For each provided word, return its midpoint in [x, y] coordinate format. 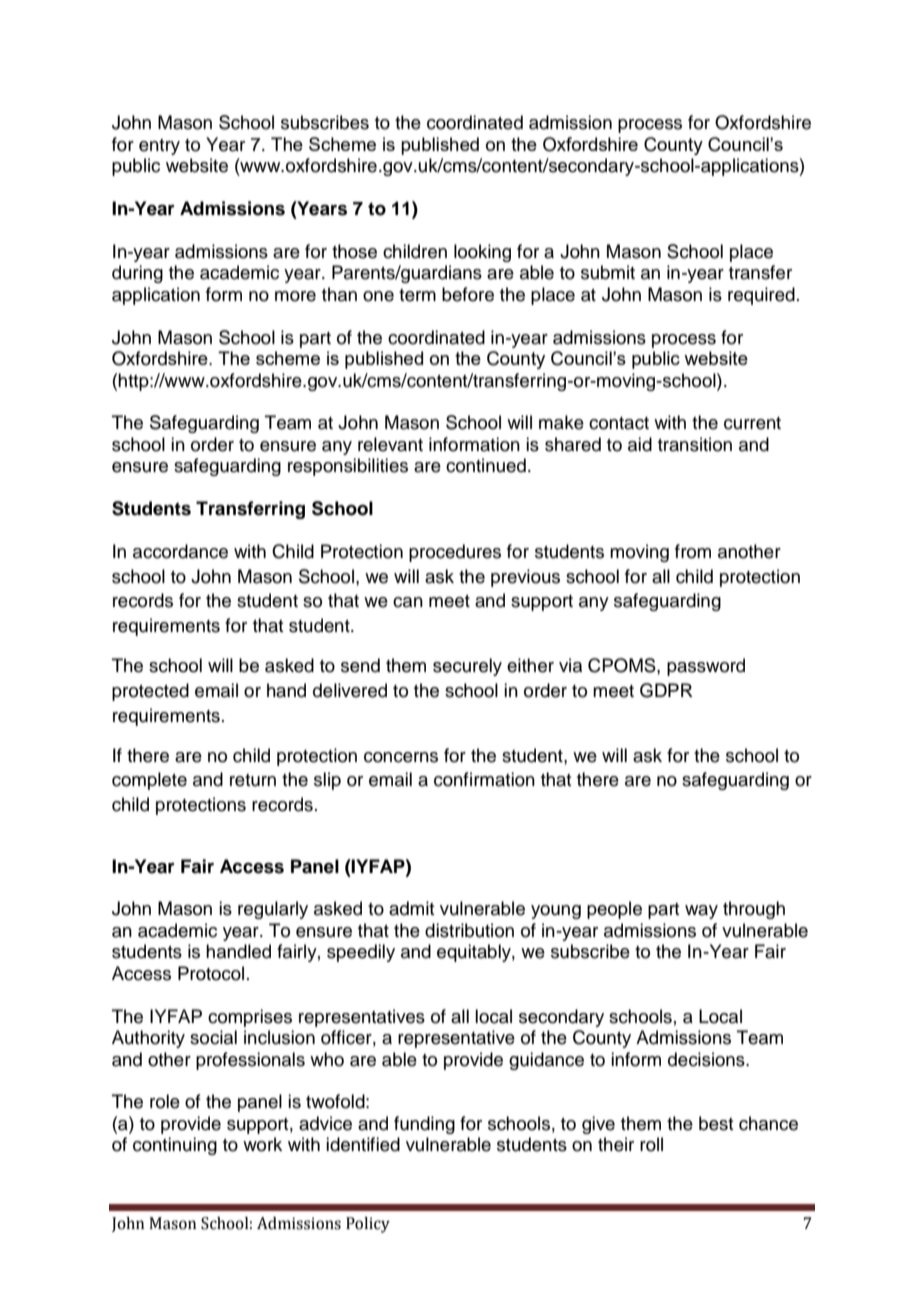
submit [608, 272]
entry [159, 147]
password [706, 667]
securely [467, 667]
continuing [175, 1146]
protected [150, 692]
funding [424, 1125]
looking [482, 253]
